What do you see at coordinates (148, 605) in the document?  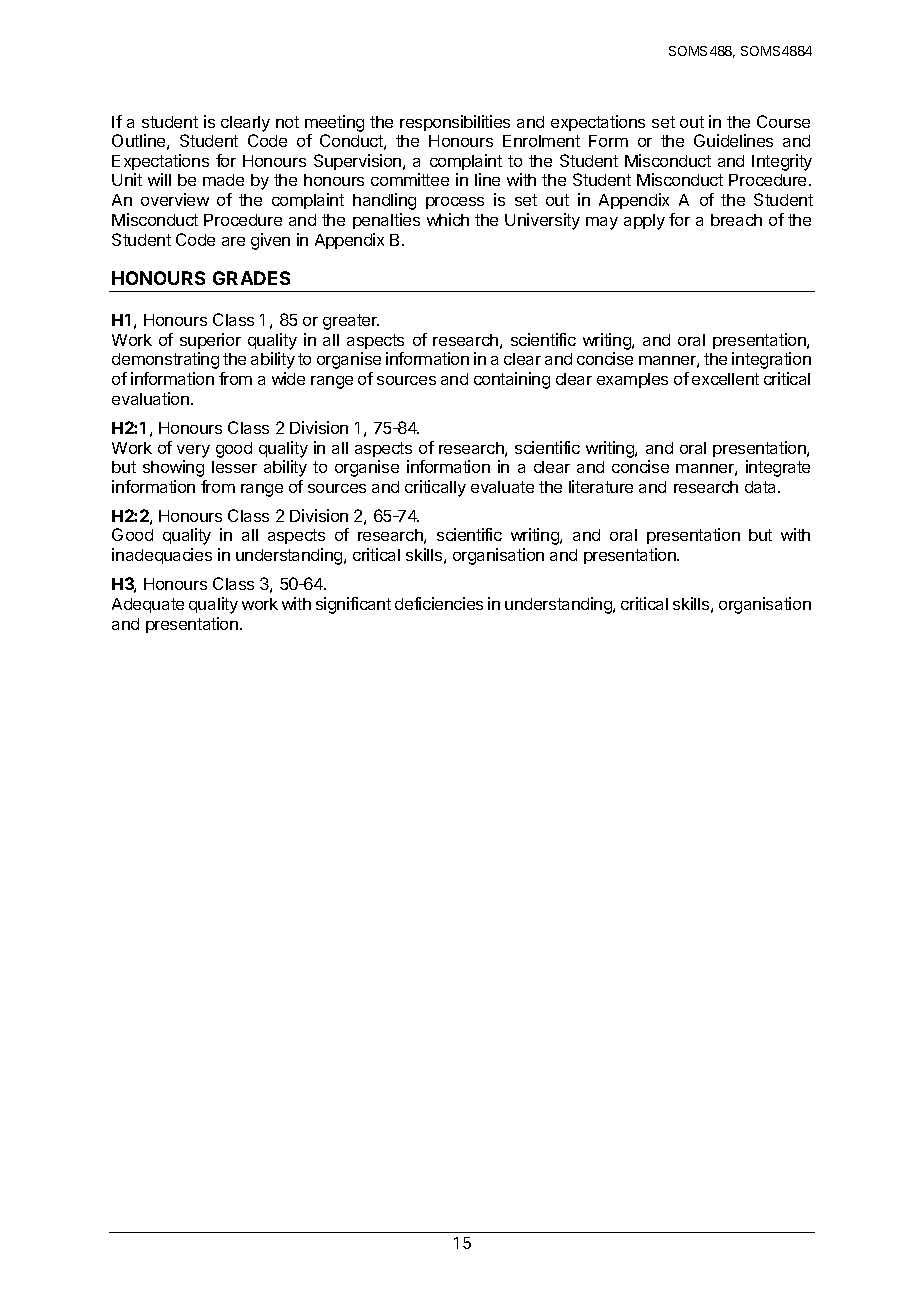 I see `Adequate` at bounding box center [148, 605].
